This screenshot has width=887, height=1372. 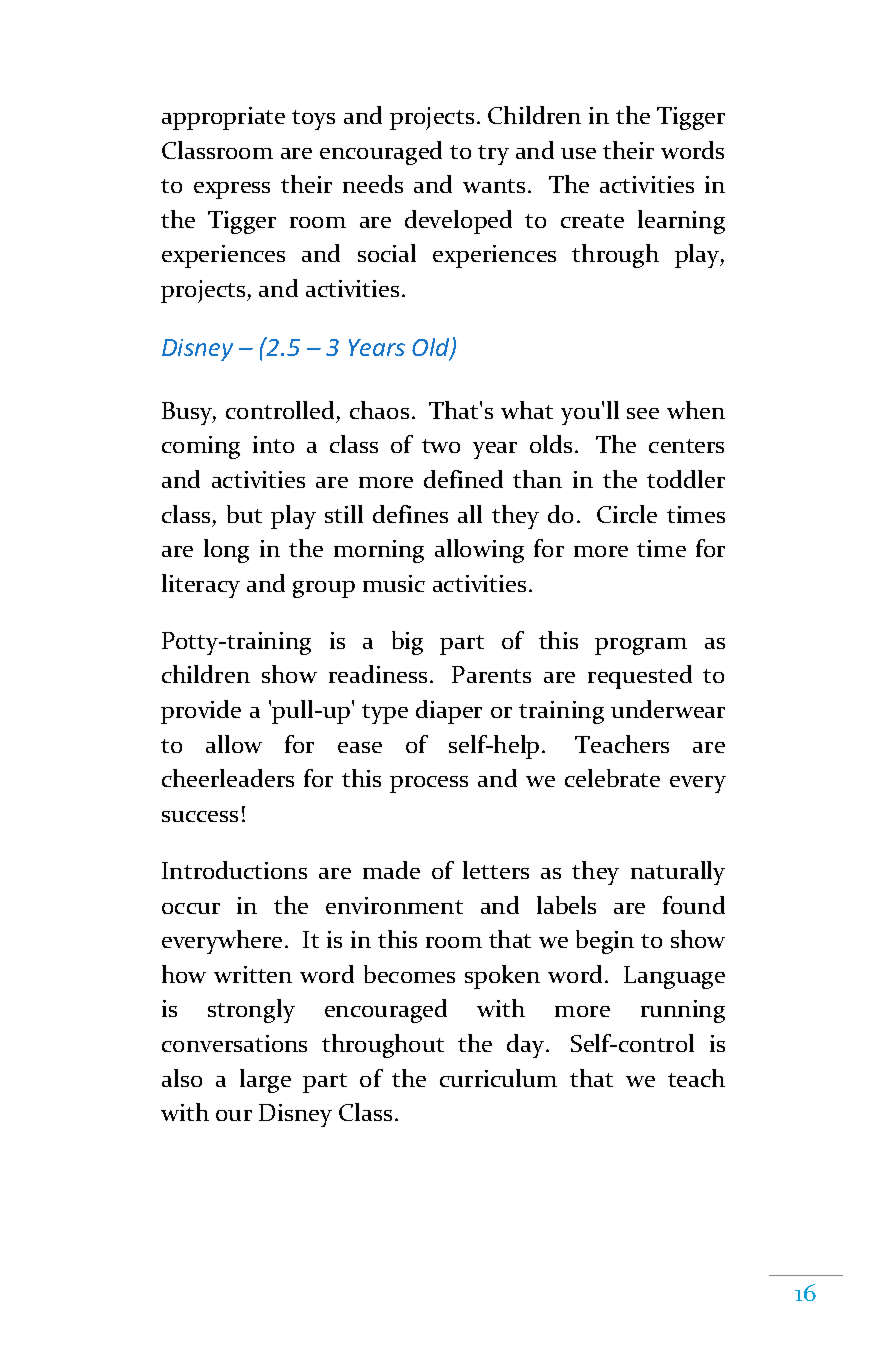 What do you see at coordinates (643, 413) in the screenshot?
I see `see` at bounding box center [643, 413].
